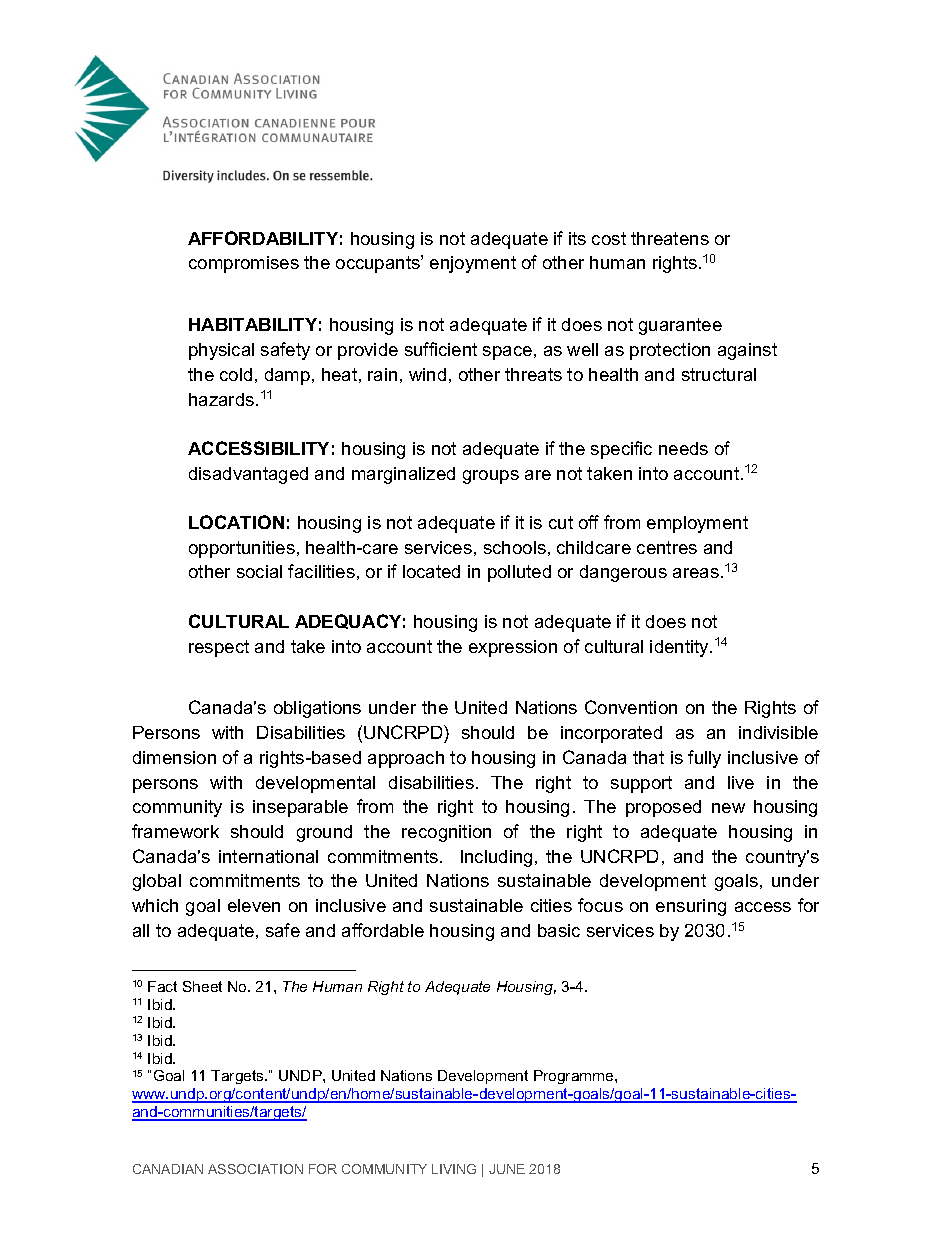 This screenshot has width=952, height=1233. What do you see at coordinates (670, 238) in the screenshot?
I see `threatens` at bounding box center [670, 238].
